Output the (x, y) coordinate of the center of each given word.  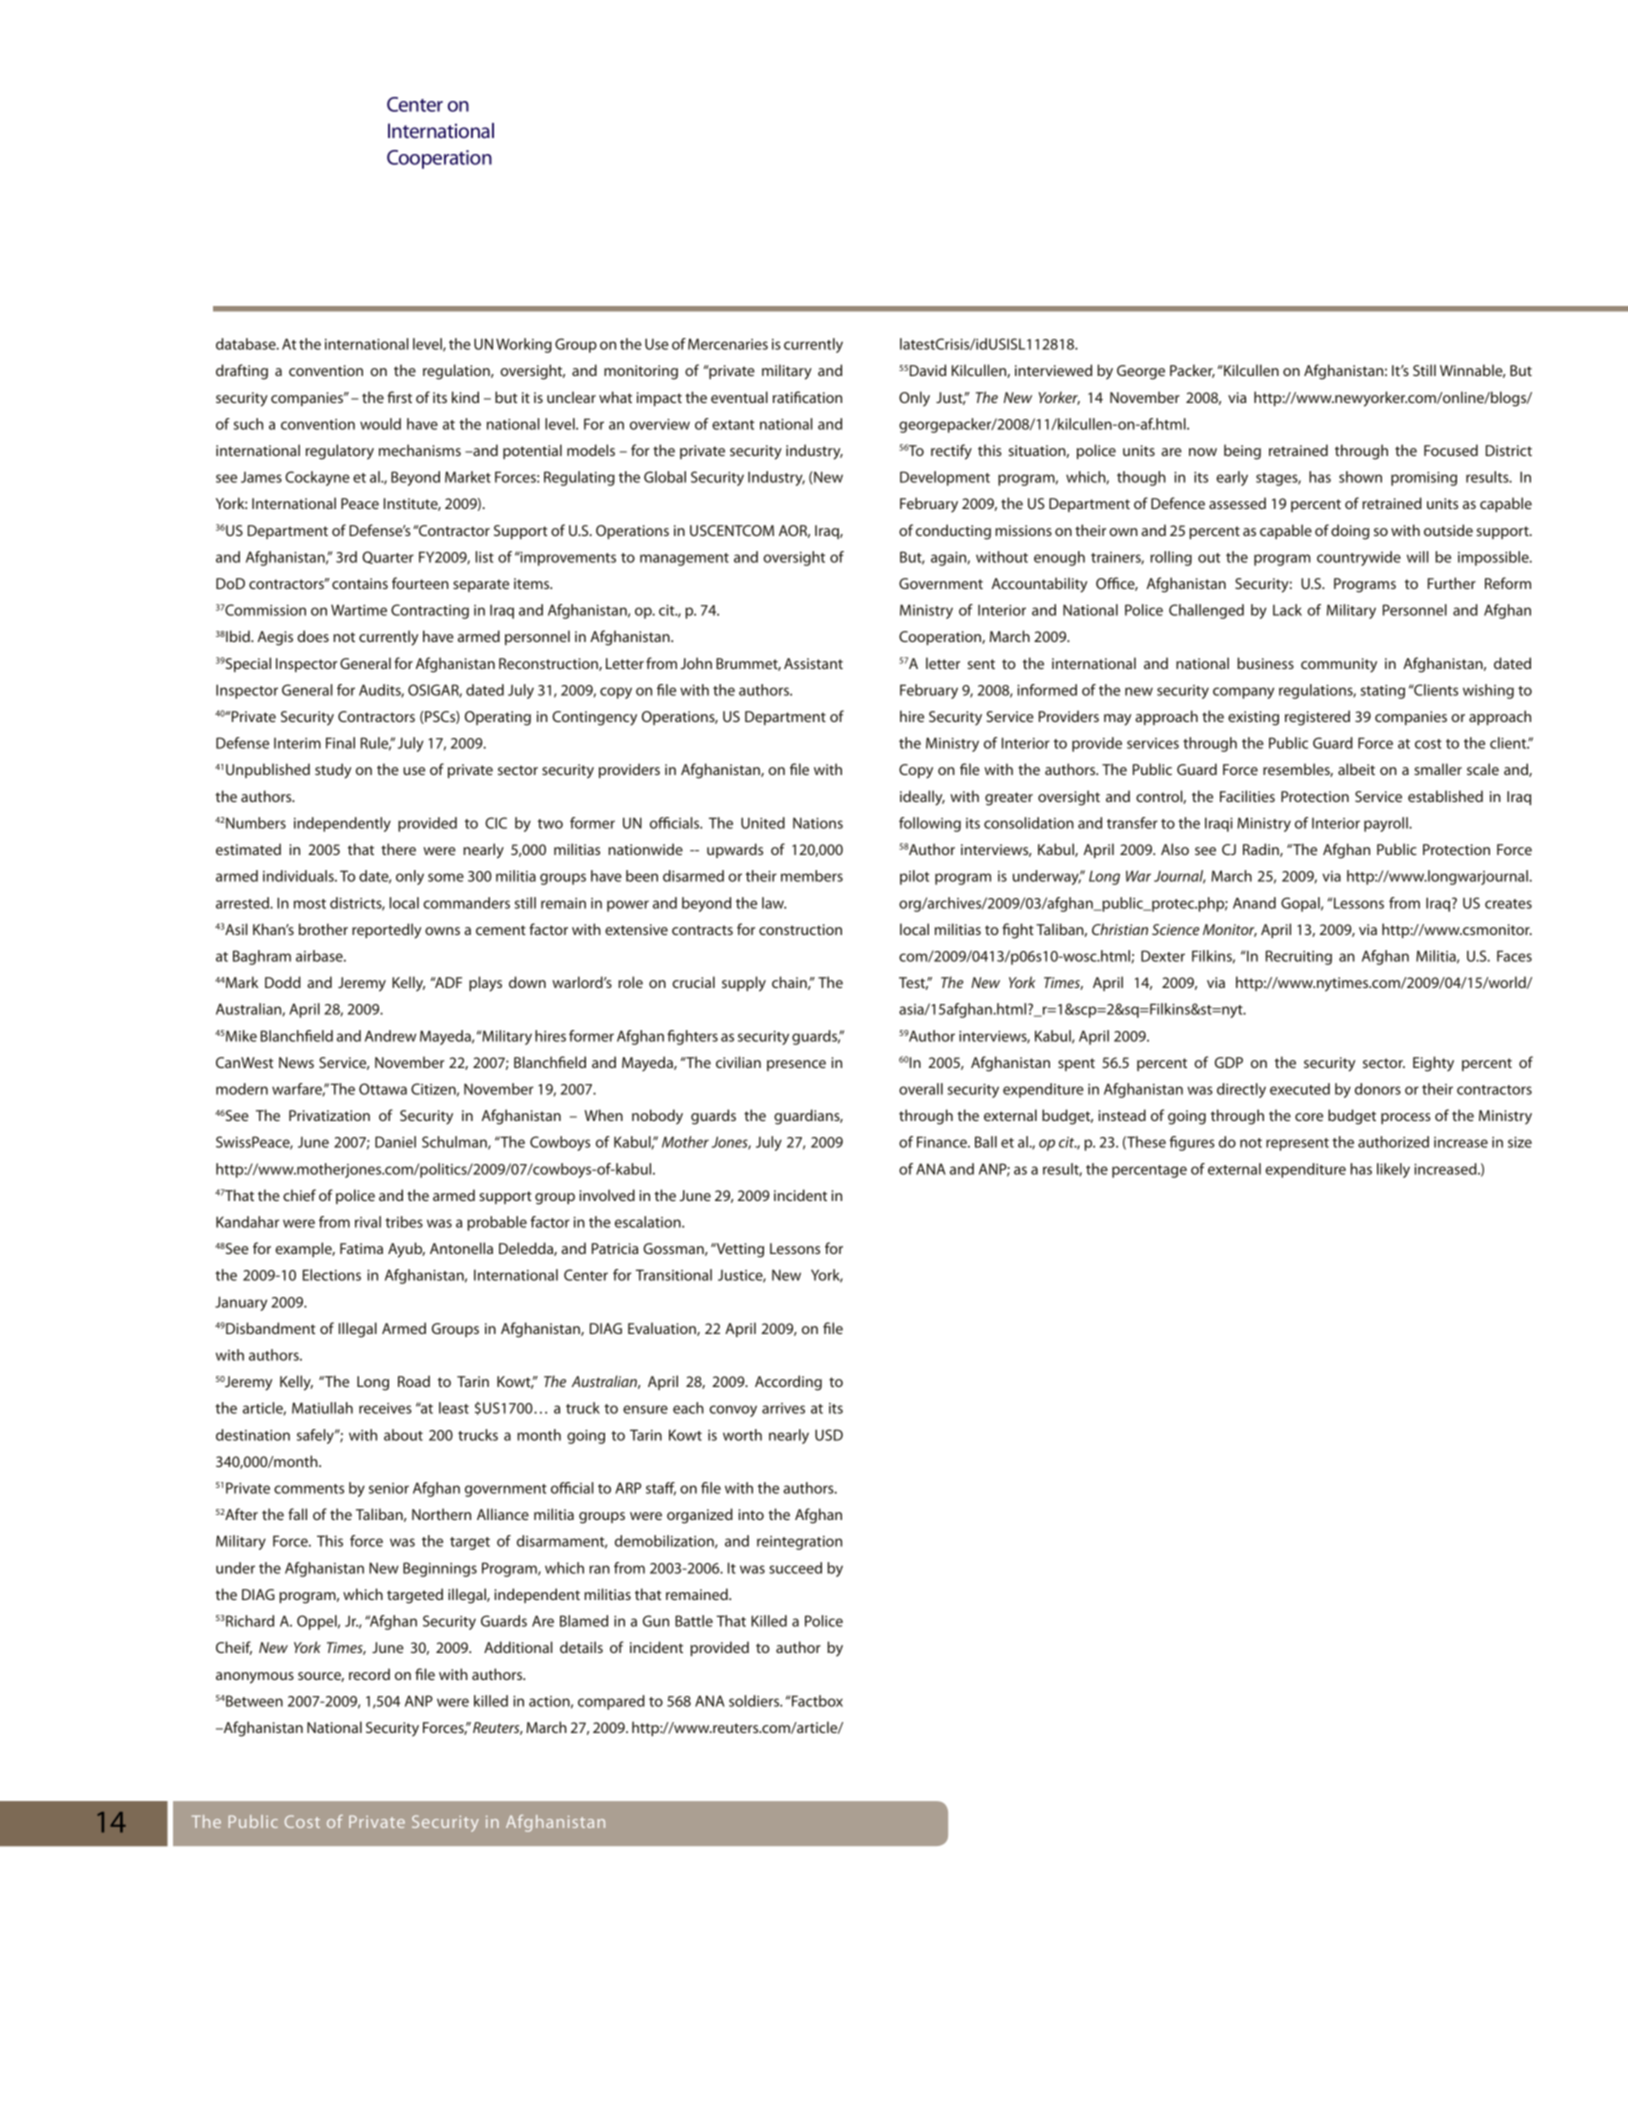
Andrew (390, 1036)
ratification (807, 397)
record (369, 1674)
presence (796, 1065)
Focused (1451, 450)
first (399, 397)
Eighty (1433, 1064)
